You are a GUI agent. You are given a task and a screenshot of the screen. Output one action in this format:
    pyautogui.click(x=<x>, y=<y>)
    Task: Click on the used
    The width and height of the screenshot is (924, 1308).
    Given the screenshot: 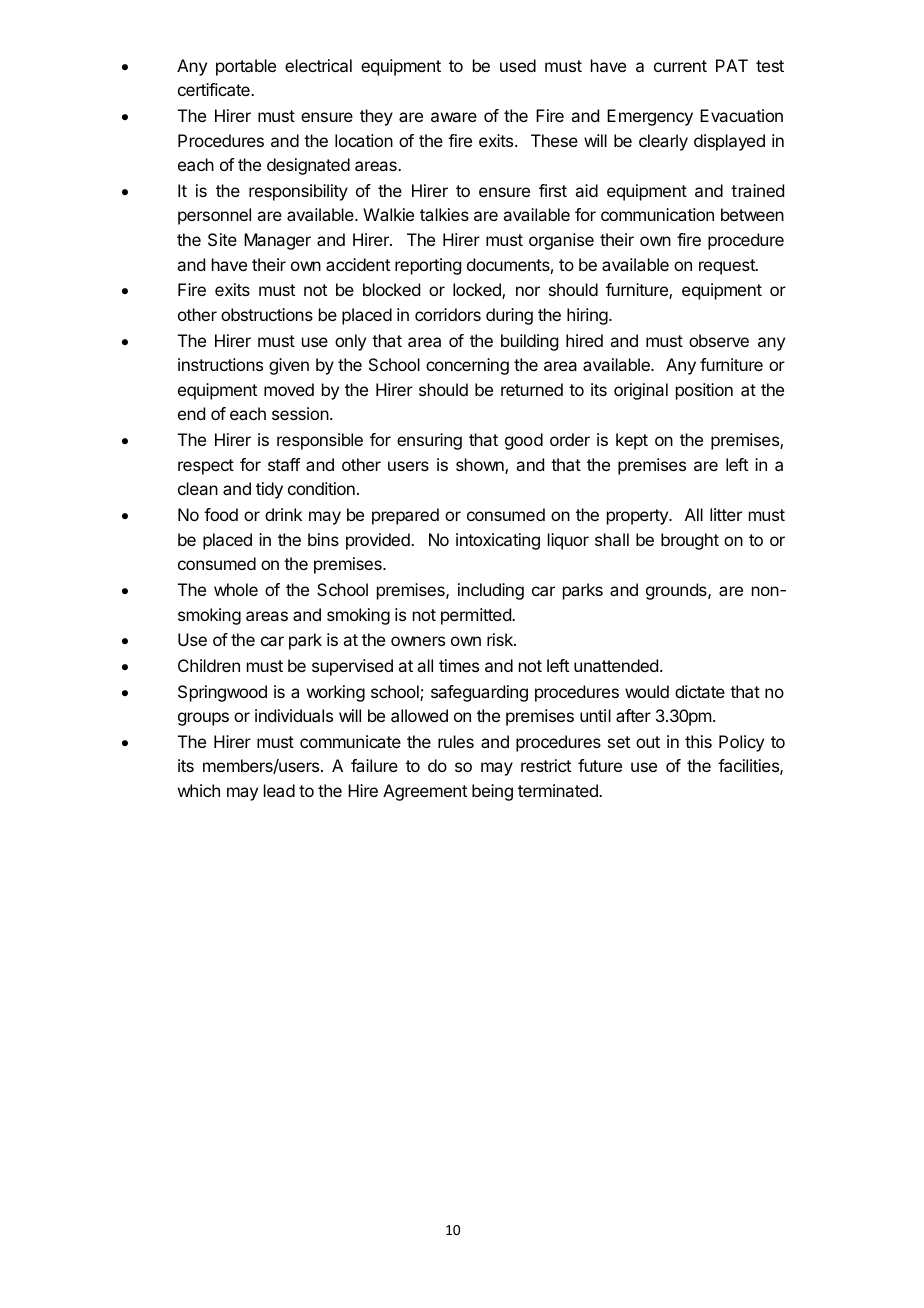 What is the action you would take?
    pyautogui.click(x=518, y=65)
